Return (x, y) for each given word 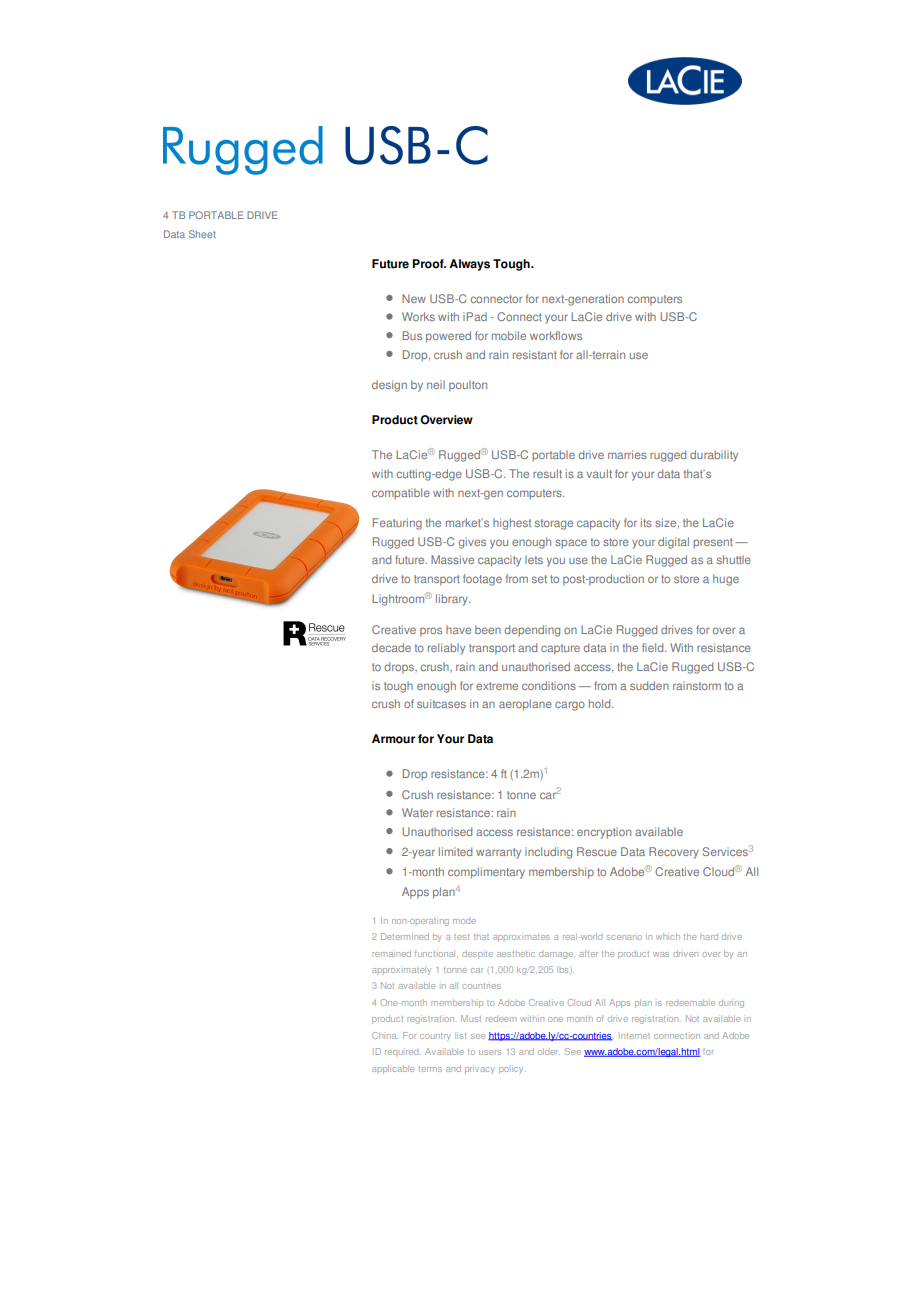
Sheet (202, 234)
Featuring (397, 524)
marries (627, 454)
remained (391, 953)
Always (469, 265)
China (385, 1035)
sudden (649, 685)
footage (482, 580)
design (389, 386)
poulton (468, 386)
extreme (497, 686)
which (668, 936)
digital (673, 543)
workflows (556, 335)
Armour (393, 739)
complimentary (486, 873)
